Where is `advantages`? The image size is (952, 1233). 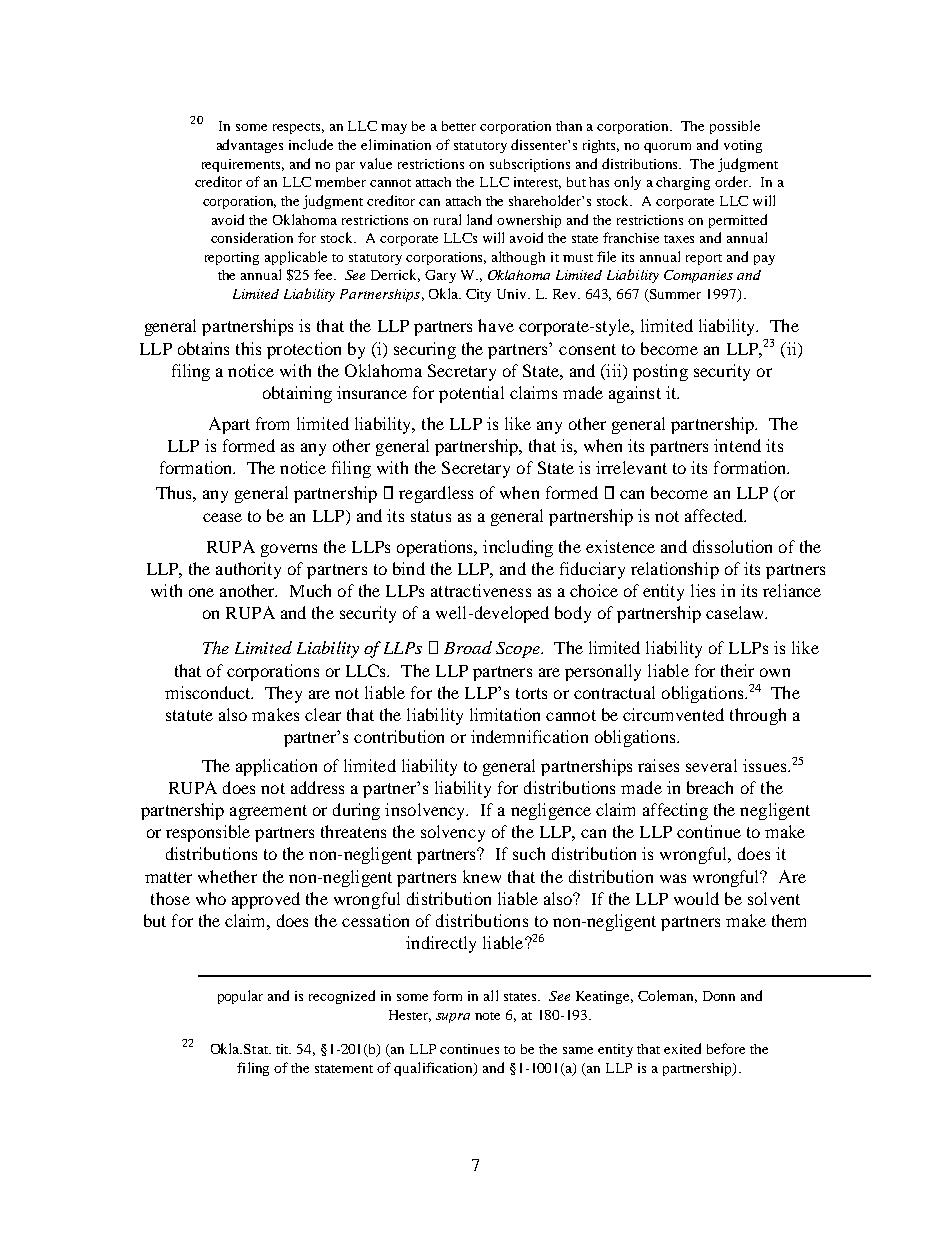
advantages is located at coordinates (250, 146).
